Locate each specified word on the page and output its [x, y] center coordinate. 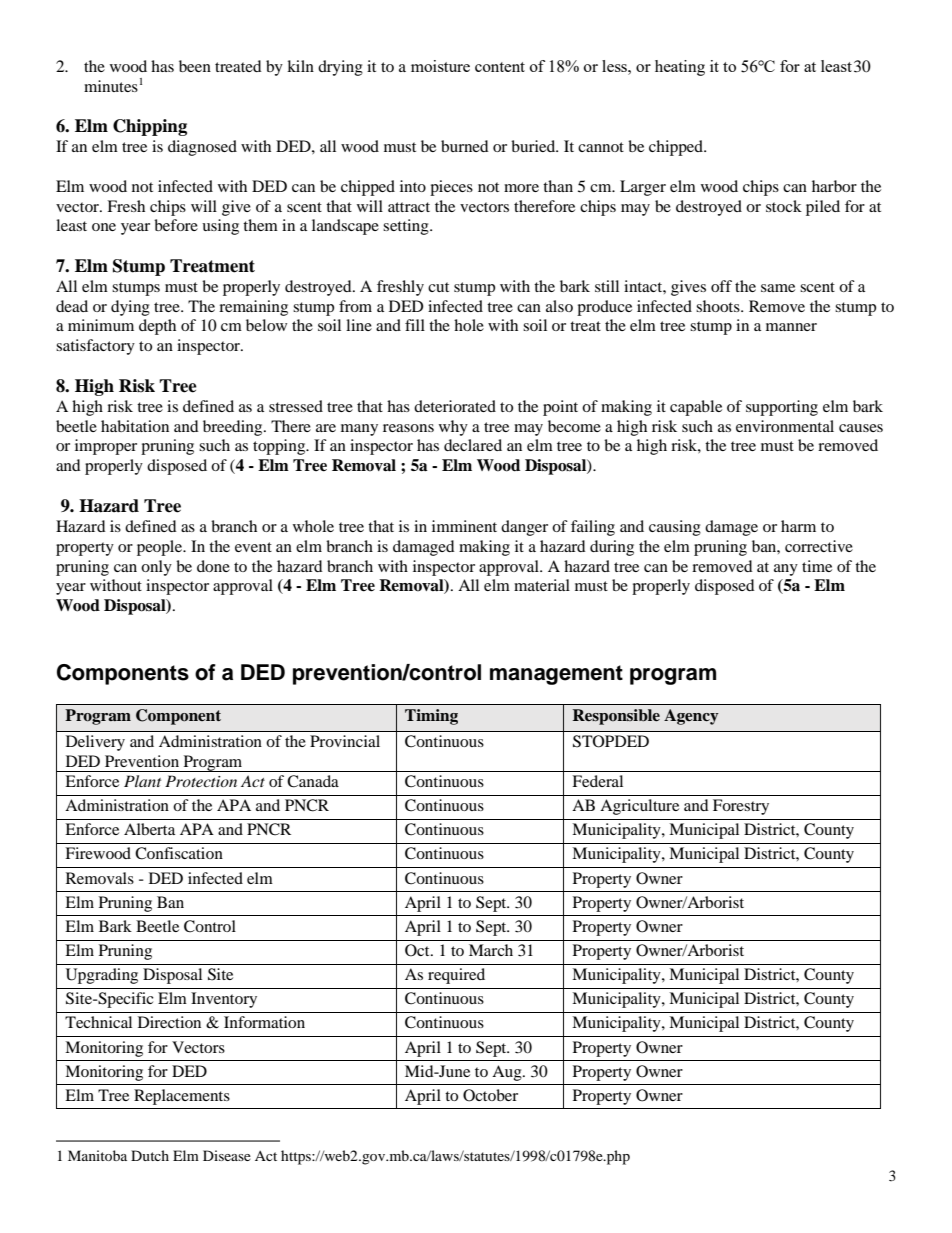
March [491, 950]
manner [791, 327]
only [156, 568]
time [817, 566]
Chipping [150, 127]
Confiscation [179, 853]
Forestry [741, 807]
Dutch [150, 1155]
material [542, 585]
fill [415, 325]
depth [157, 327]
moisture [440, 66]
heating [680, 68]
